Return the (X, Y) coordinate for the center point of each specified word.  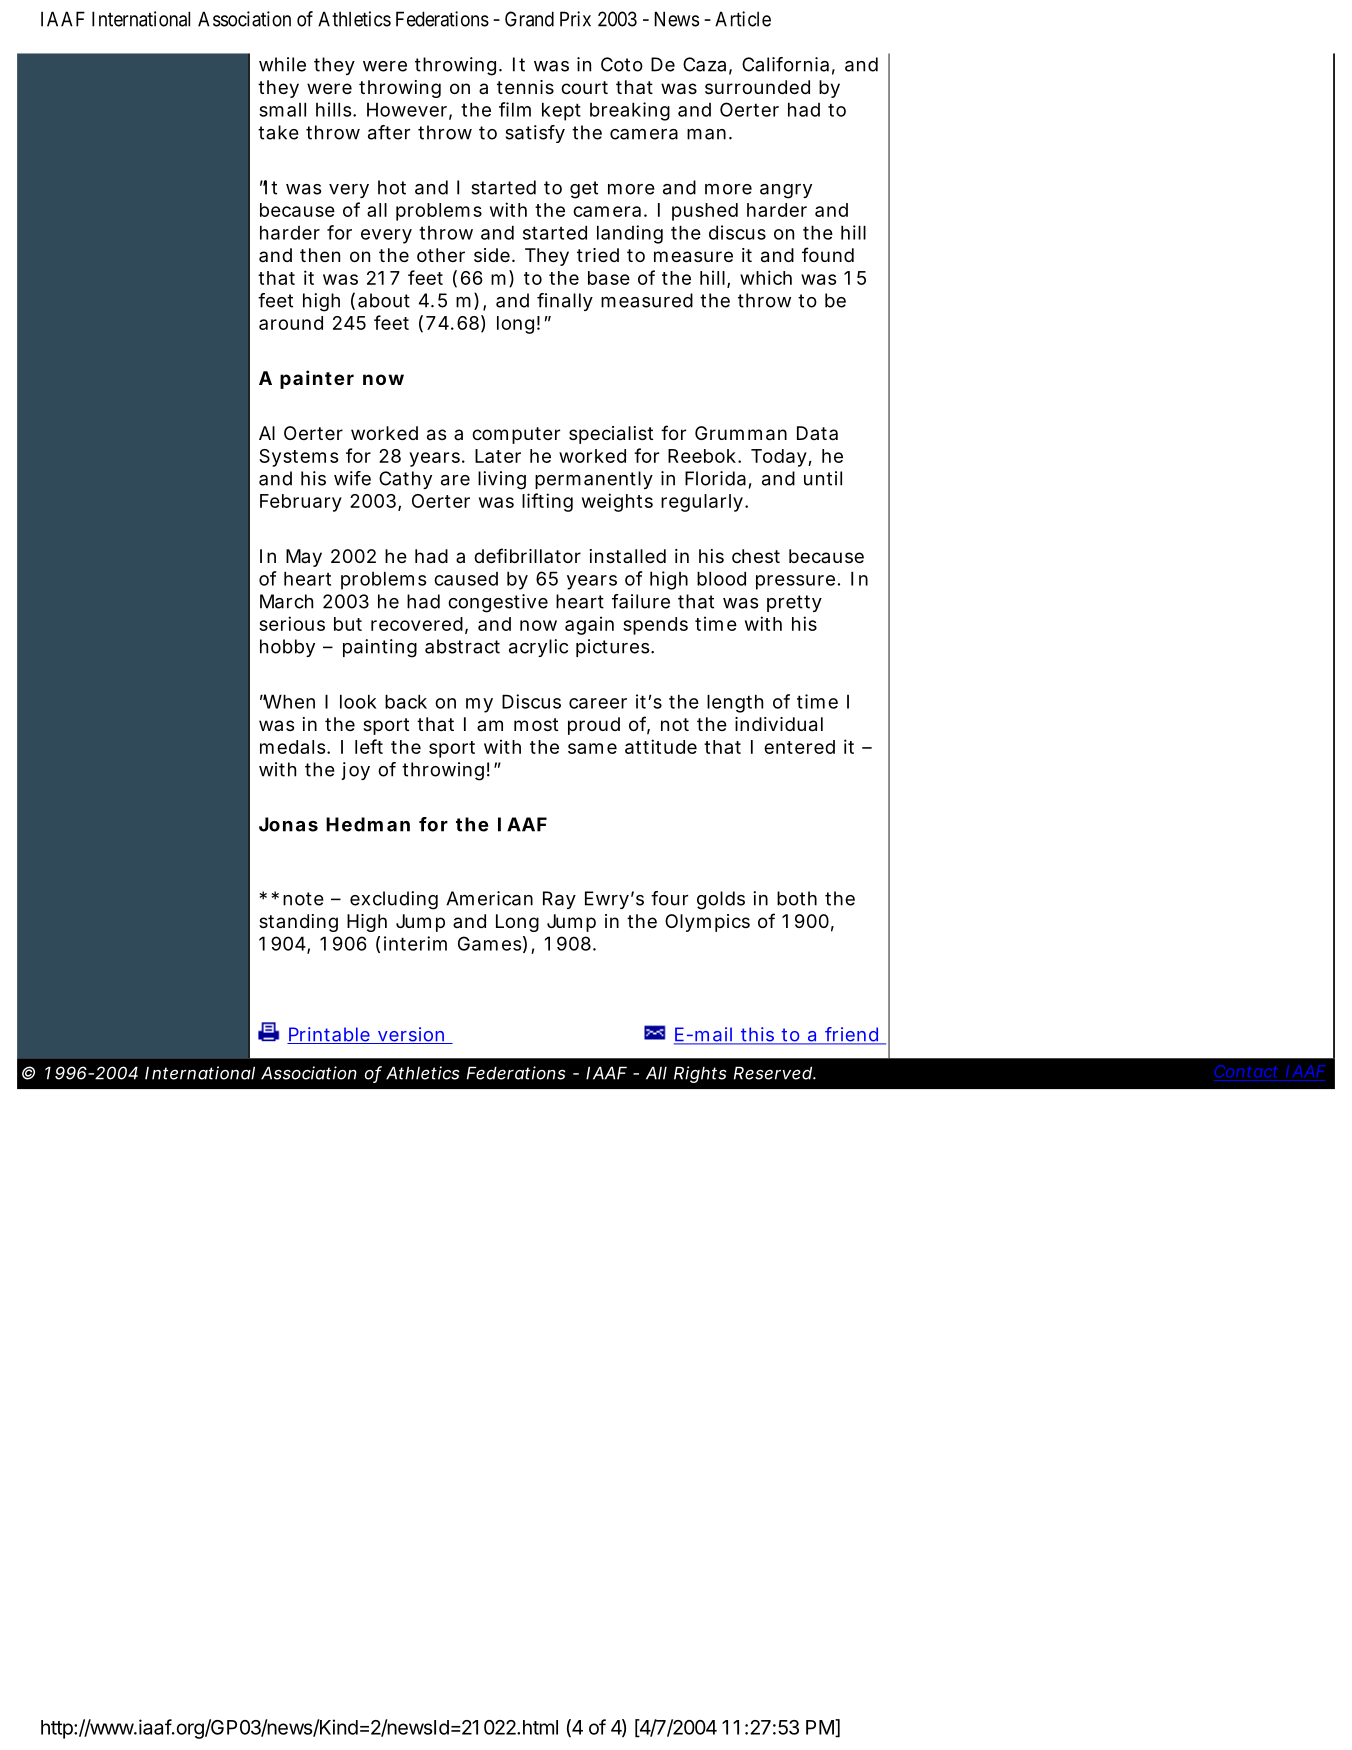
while (282, 64)
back (406, 701)
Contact (1246, 1071)
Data (817, 433)
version (411, 1035)
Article (743, 19)
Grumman (741, 433)
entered (799, 747)
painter (317, 379)
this (757, 1035)
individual (779, 724)
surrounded (757, 87)
